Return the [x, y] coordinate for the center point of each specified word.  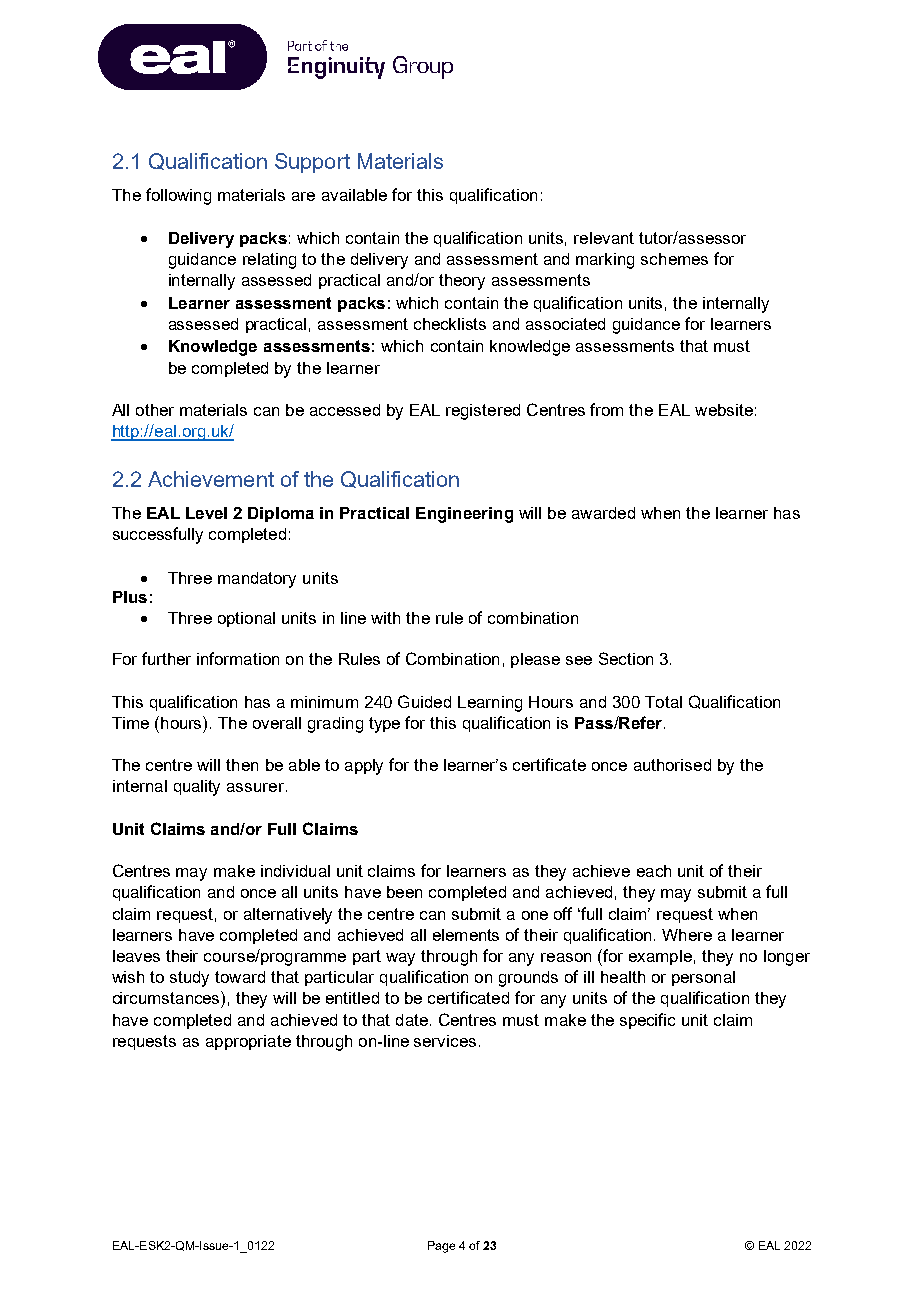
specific [647, 1021]
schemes [674, 259]
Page [441, 1247]
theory [462, 282]
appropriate [248, 1042]
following [178, 196]
